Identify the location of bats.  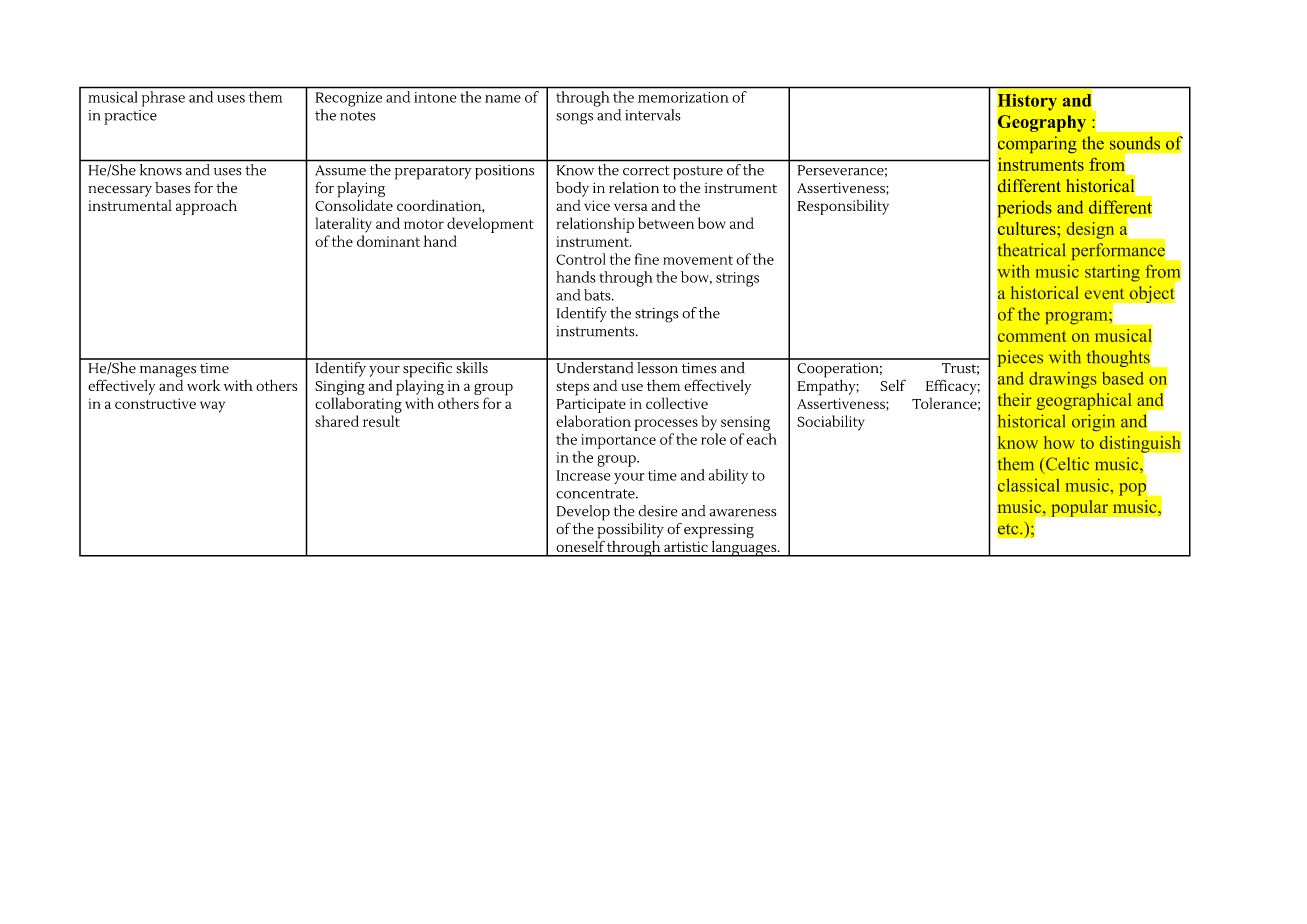
(598, 295).
